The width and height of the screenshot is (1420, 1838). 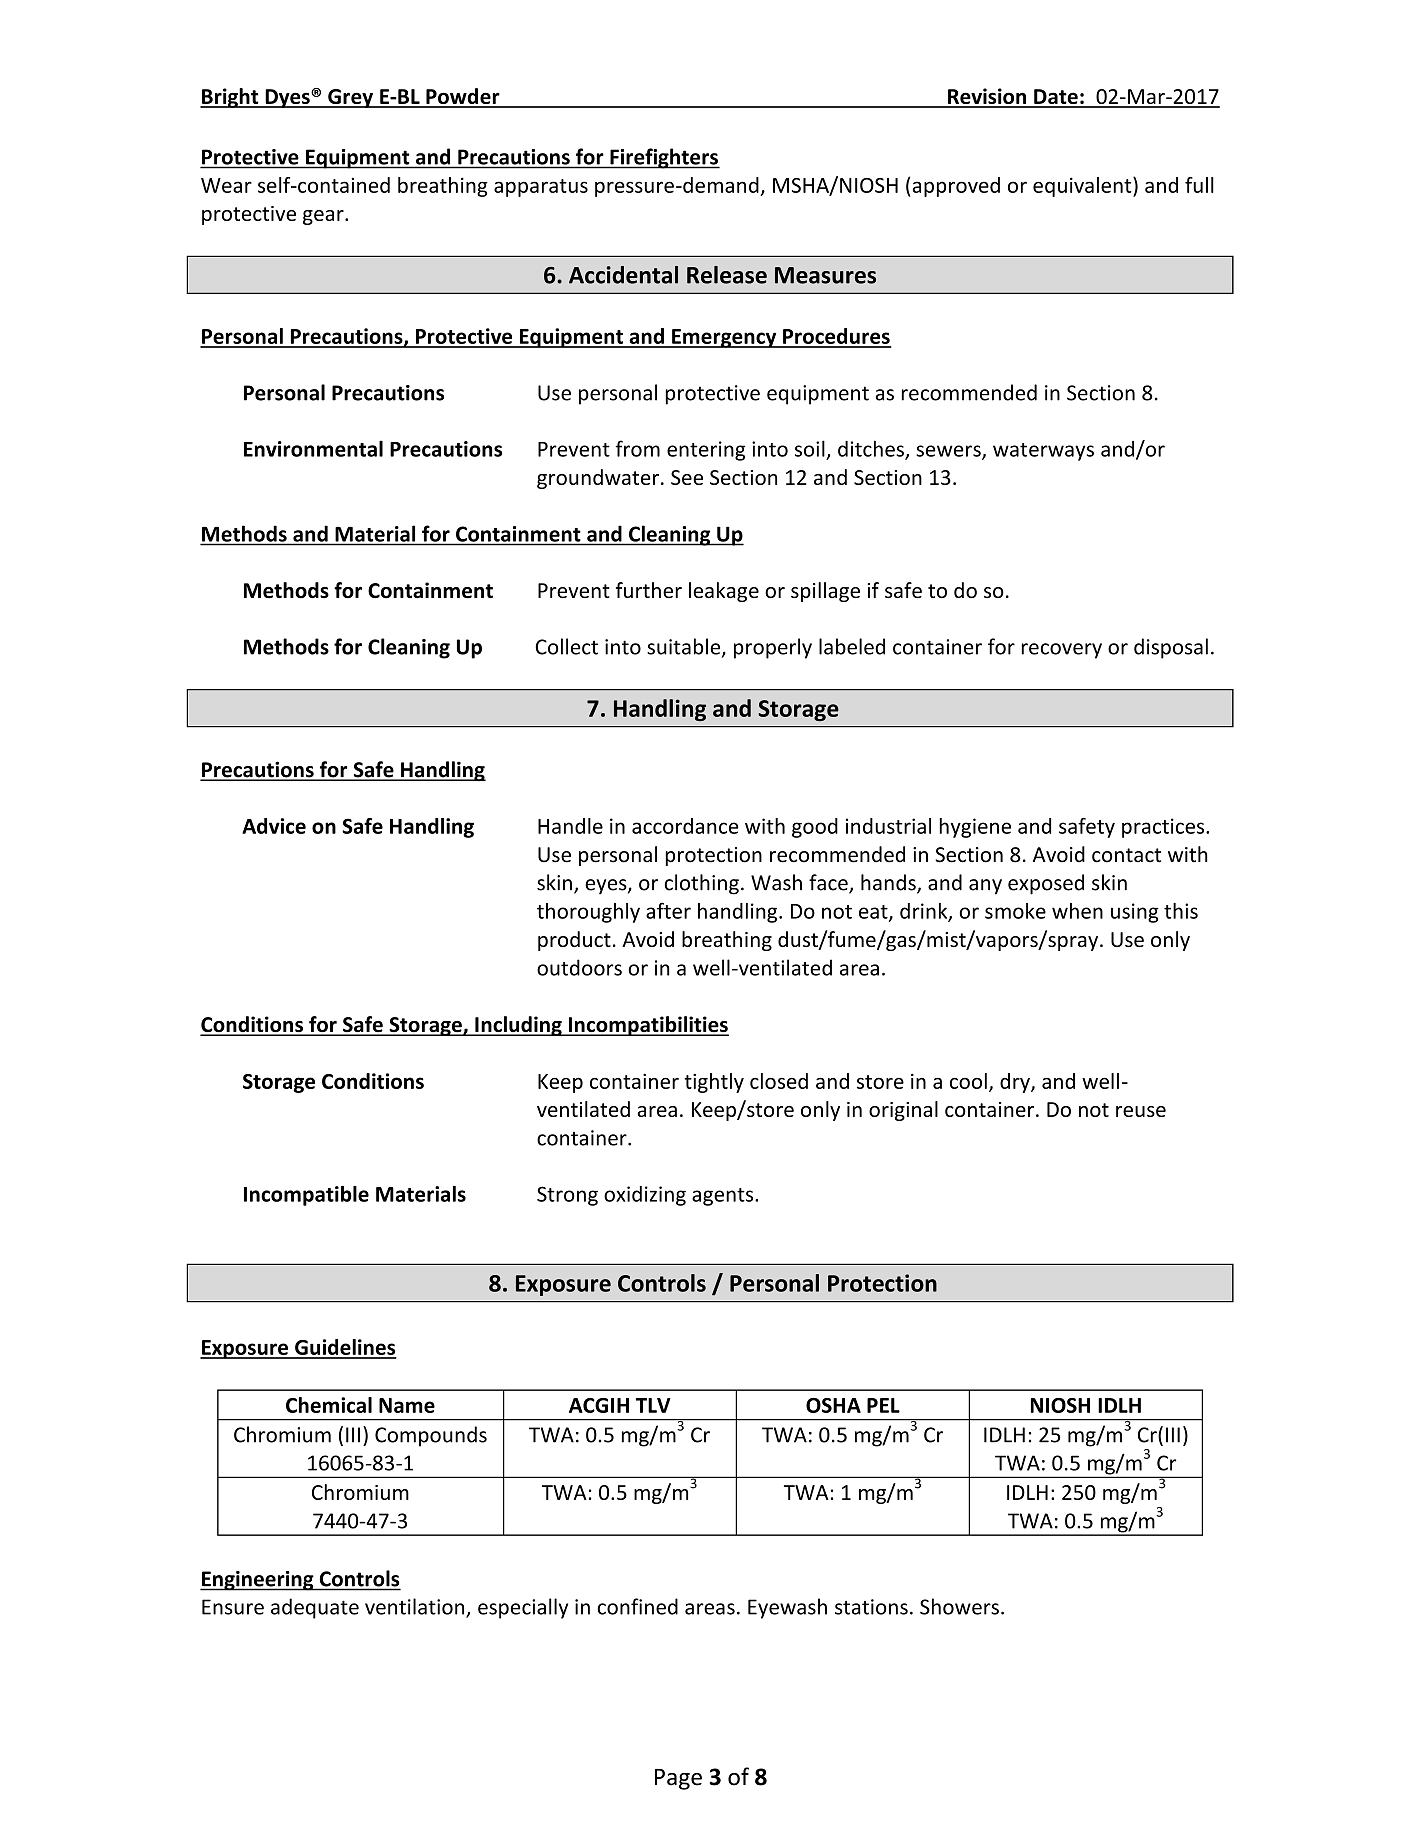 What do you see at coordinates (315, 1608) in the screenshot?
I see `adequate` at bounding box center [315, 1608].
